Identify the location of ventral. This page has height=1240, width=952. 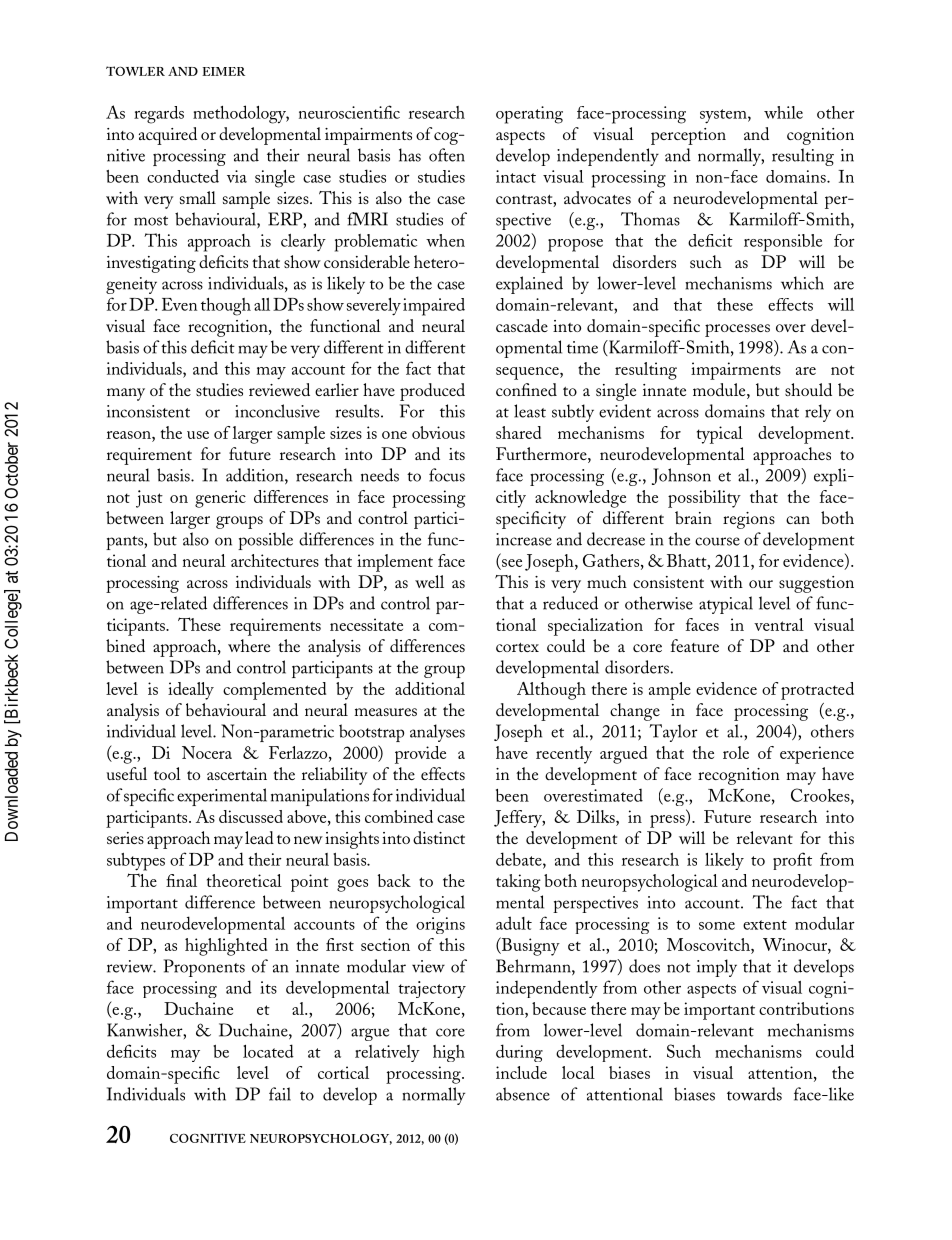
(779, 624).
